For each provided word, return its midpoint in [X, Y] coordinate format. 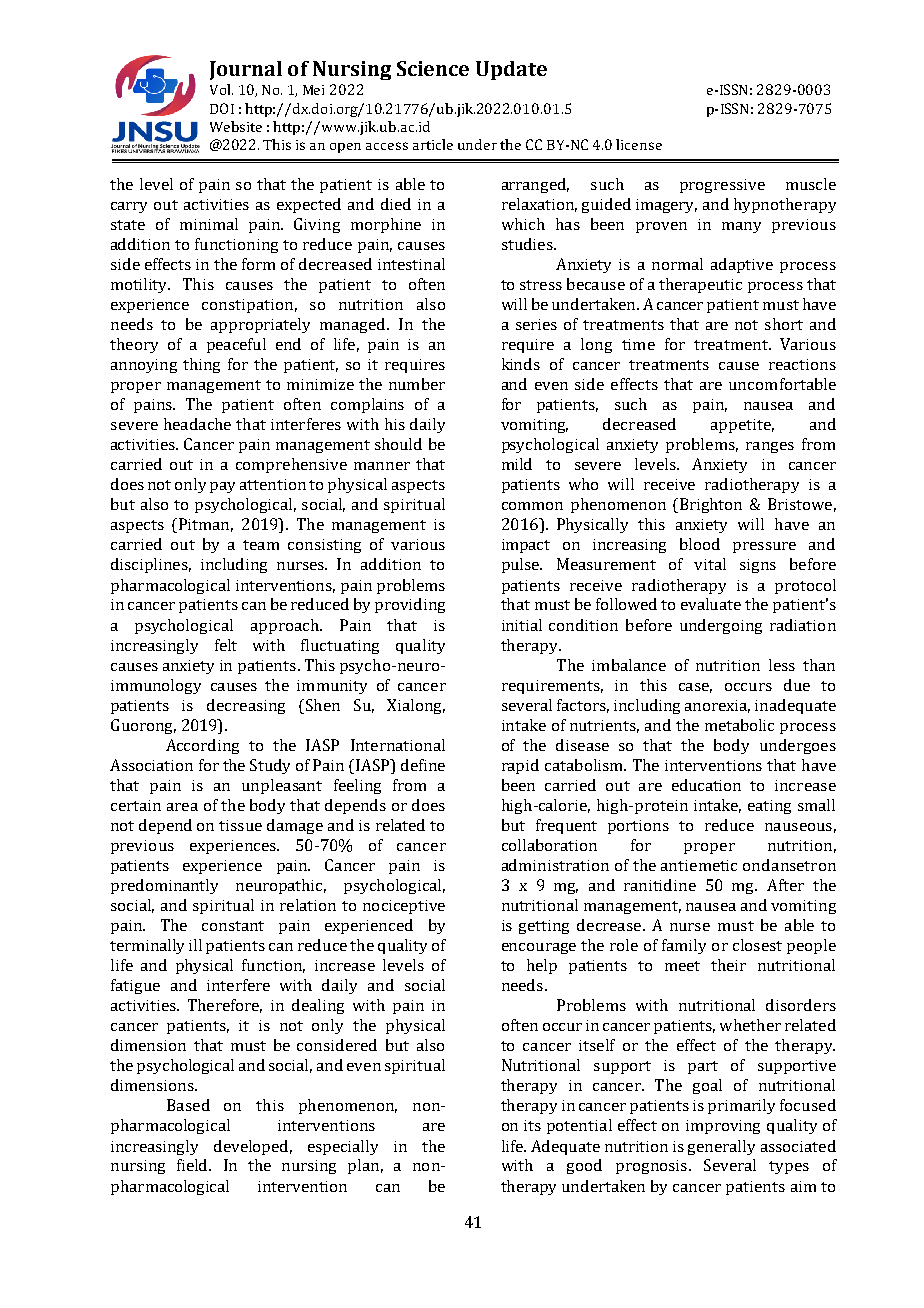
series [536, 324]
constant [233, 926]
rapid [520, 766]
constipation [247, 306]
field [194, 1165]
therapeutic [700, 285]
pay [222, 487]
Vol [221, 89]
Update [511, 70]
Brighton [711, 505]
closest [757, 945]
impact [526, 546]
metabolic [739, 725]
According [202, 746]
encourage [539, 948]
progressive [722, 186]
